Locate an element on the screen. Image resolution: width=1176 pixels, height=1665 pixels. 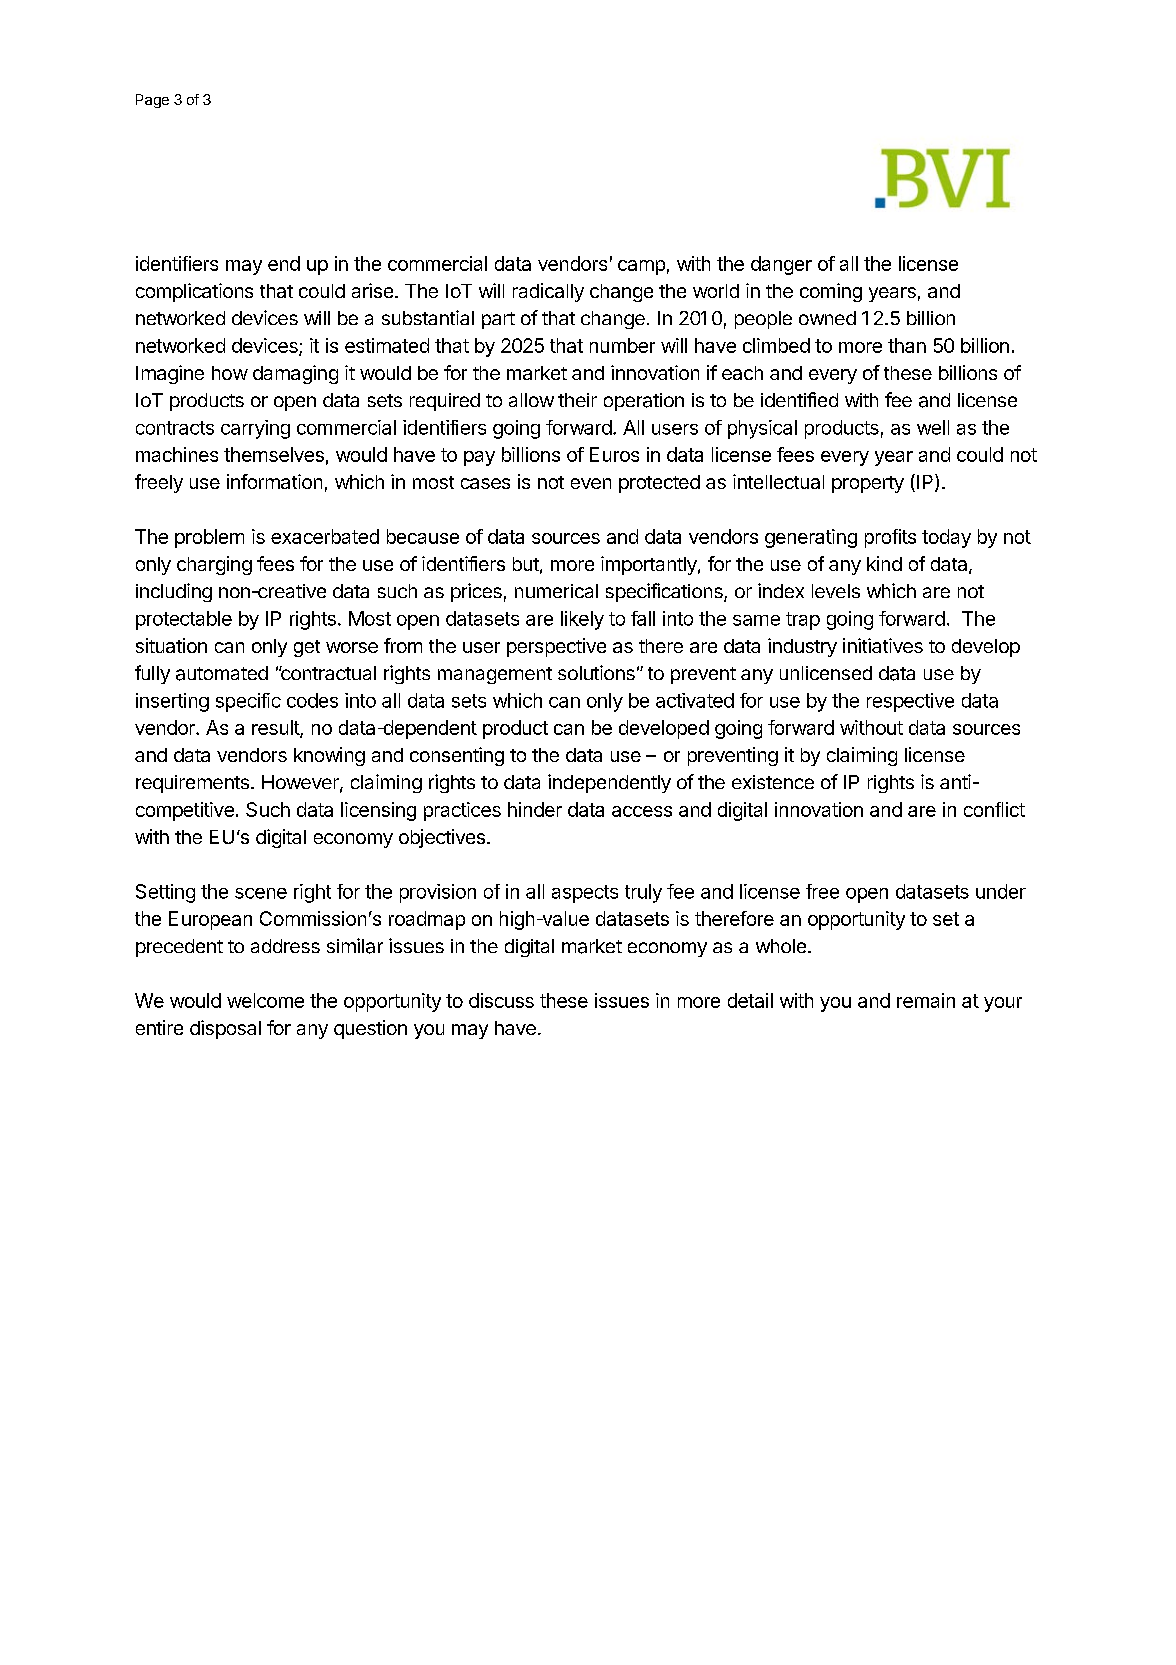
remain is located at coordinates (926, 1000).
